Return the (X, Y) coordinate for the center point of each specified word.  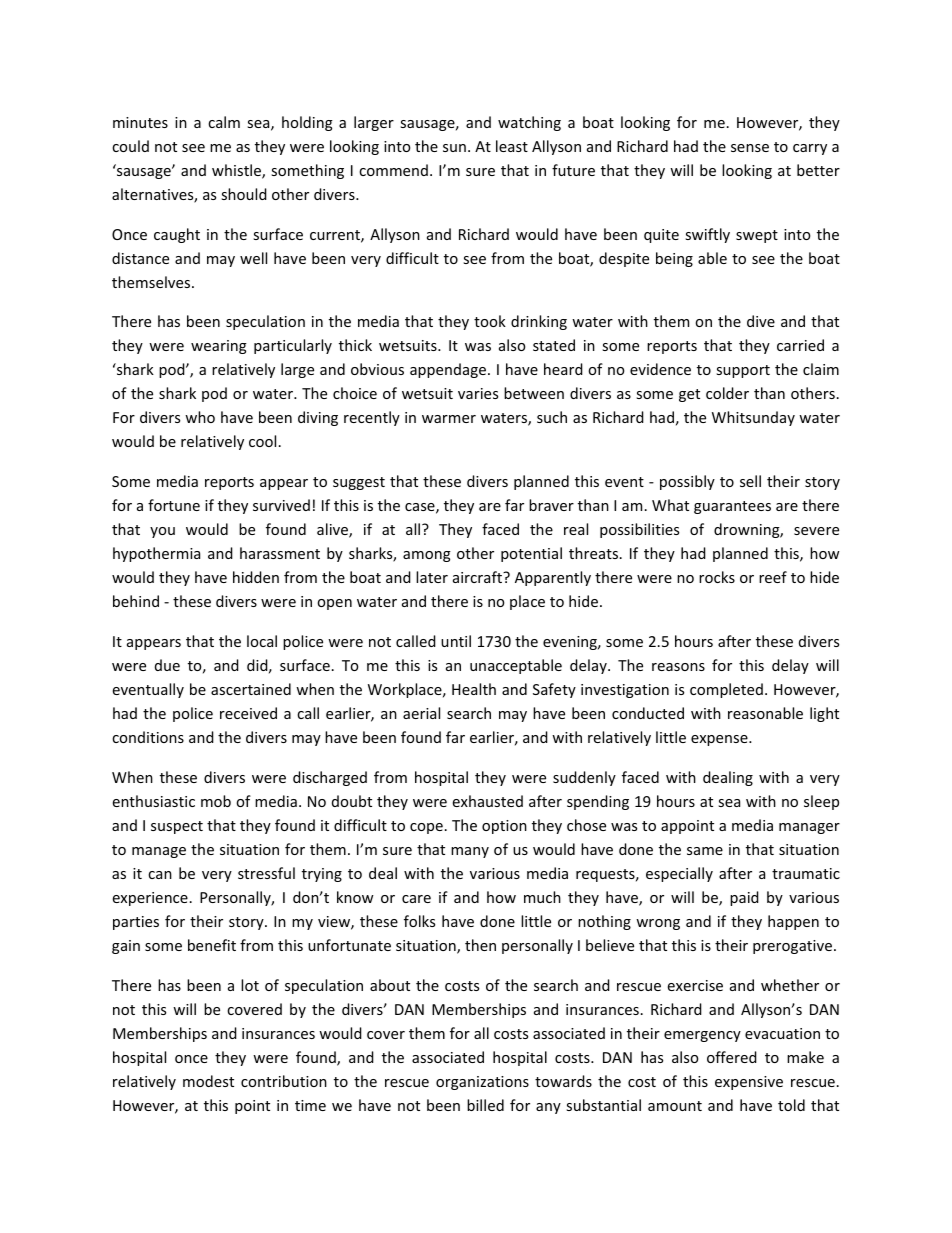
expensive (749, 1083)
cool (262, 441)
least (512, 146)
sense (750, 148)
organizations (482, 1083)
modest (208, 1081)
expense (720, 740)
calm (224, 122)
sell (750, 481)
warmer (449, 419)
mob (216, 801)
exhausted (488, 801)
